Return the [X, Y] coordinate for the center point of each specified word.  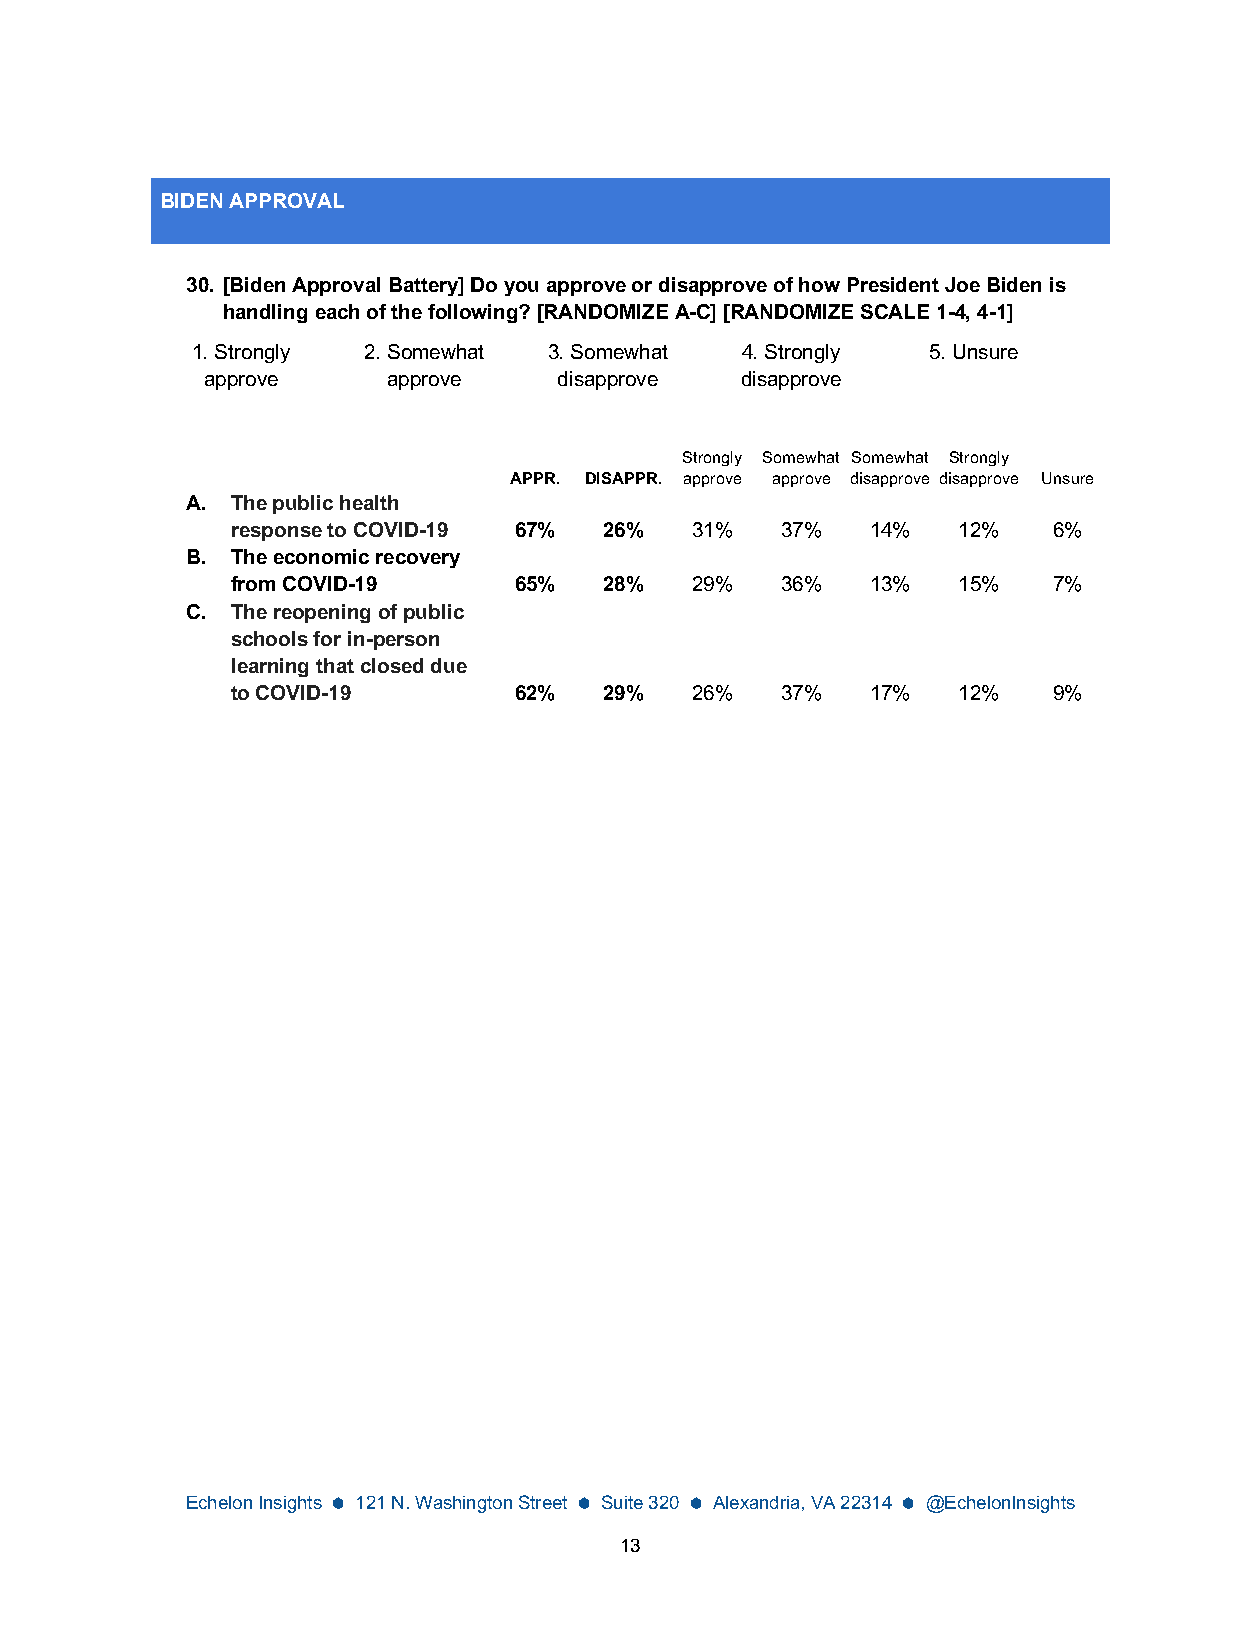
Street [543, 1502]
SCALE [895, 311]
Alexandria [756, 1502]
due [449, 665]
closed [392, 665]
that [335, 665]
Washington [463, 1504]
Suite [622, 1502]
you [521, 288]
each [337, 311]
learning [270, 667]
